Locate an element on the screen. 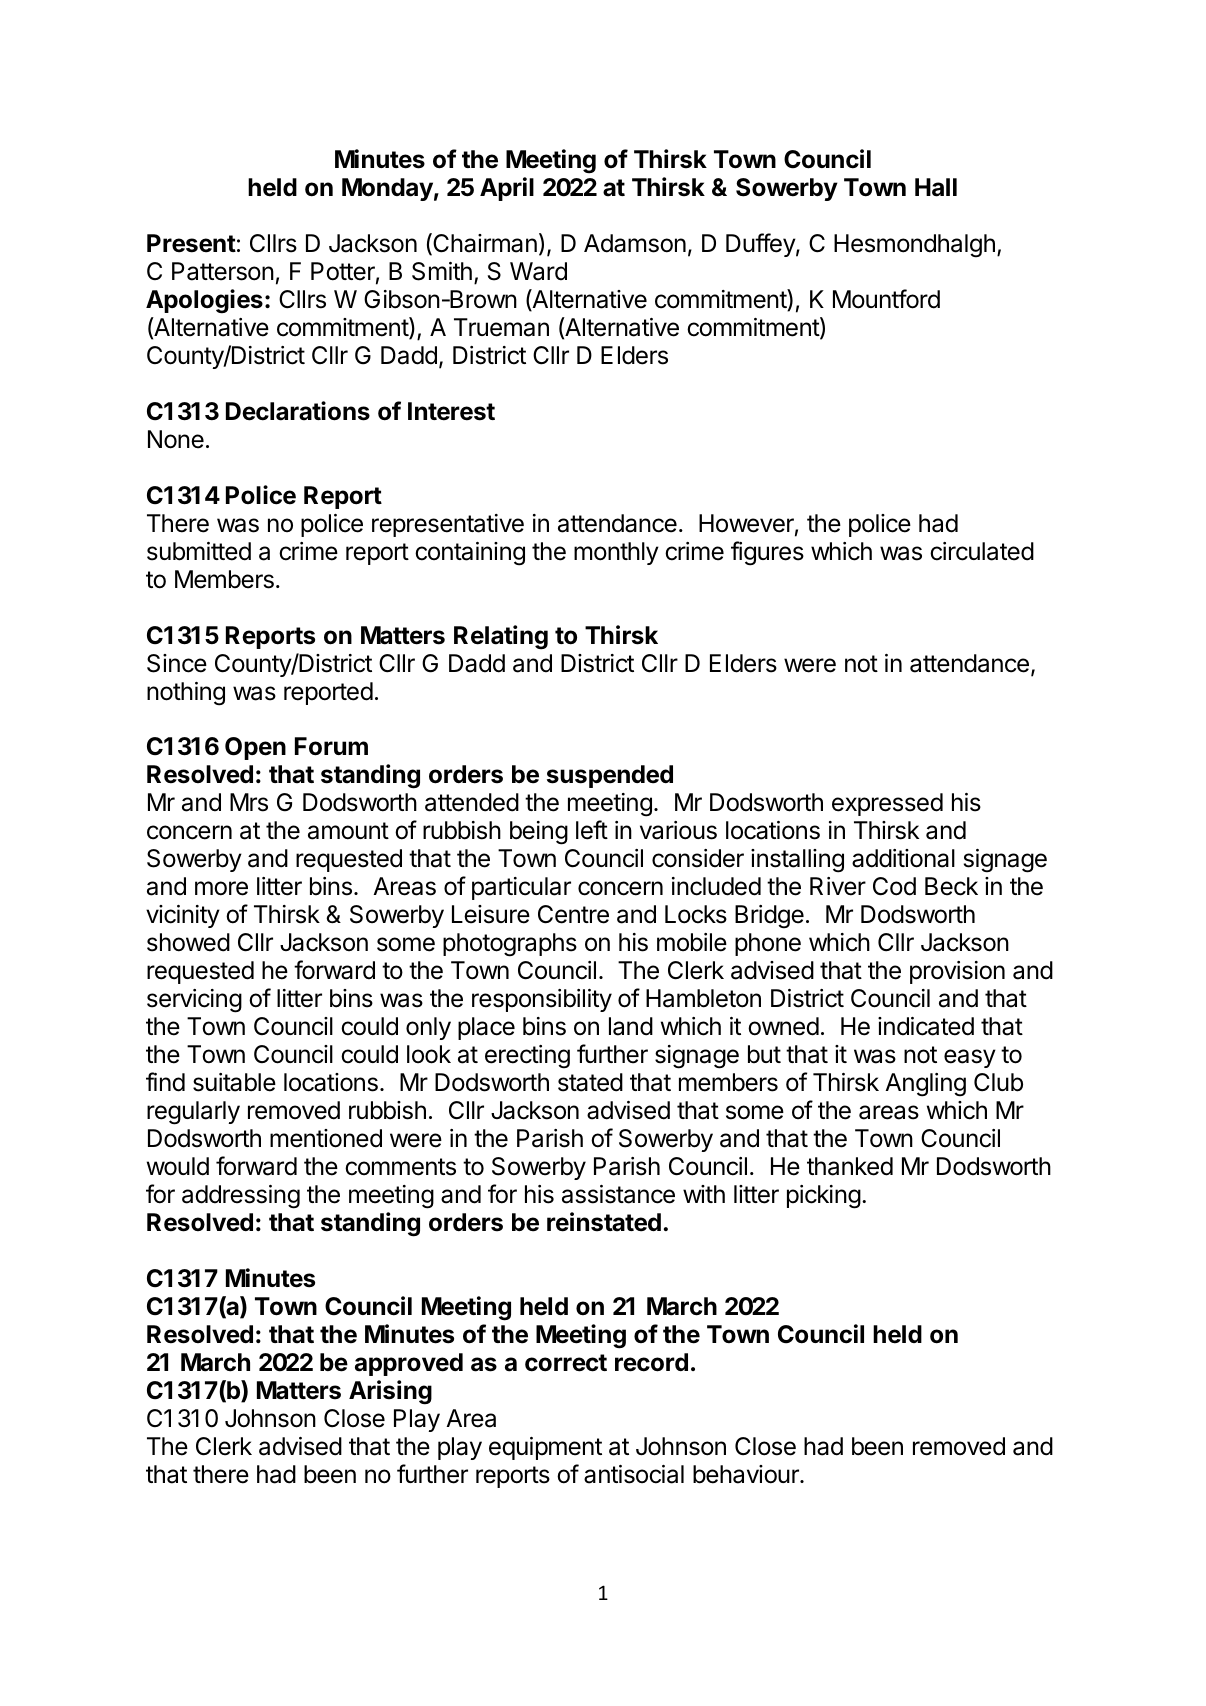 The height and width of the screenshot is (1706, 1206). Since is located at coordinates (177, 663).
